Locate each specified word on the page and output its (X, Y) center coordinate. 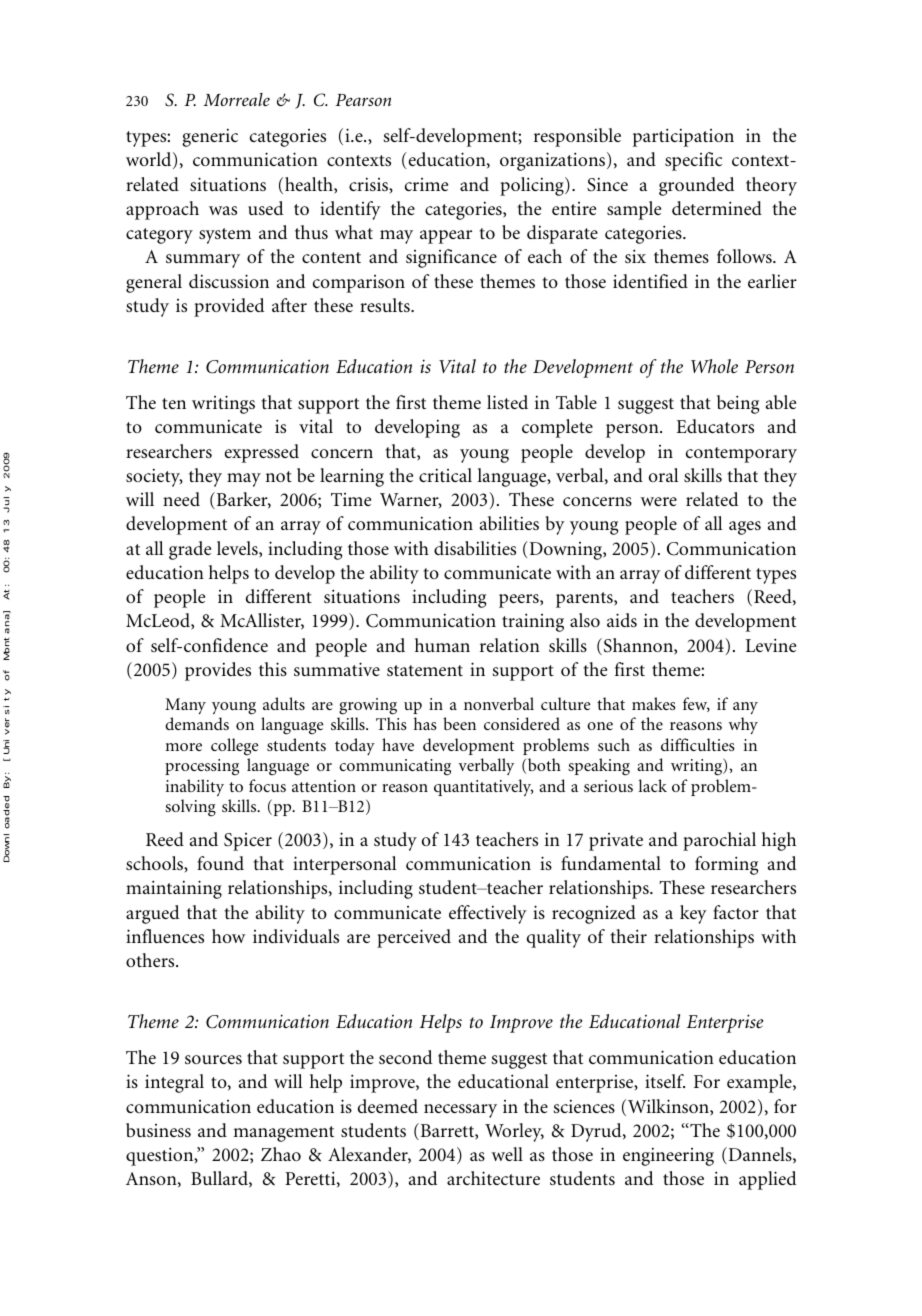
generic (210, 137)
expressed (262, 453)
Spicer (248, 842)
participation (683, 137)
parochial (719, 841)
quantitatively (483, 787)
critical (445, 475)
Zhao (281, 1154)
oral (664, 475)
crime (426, 184)
